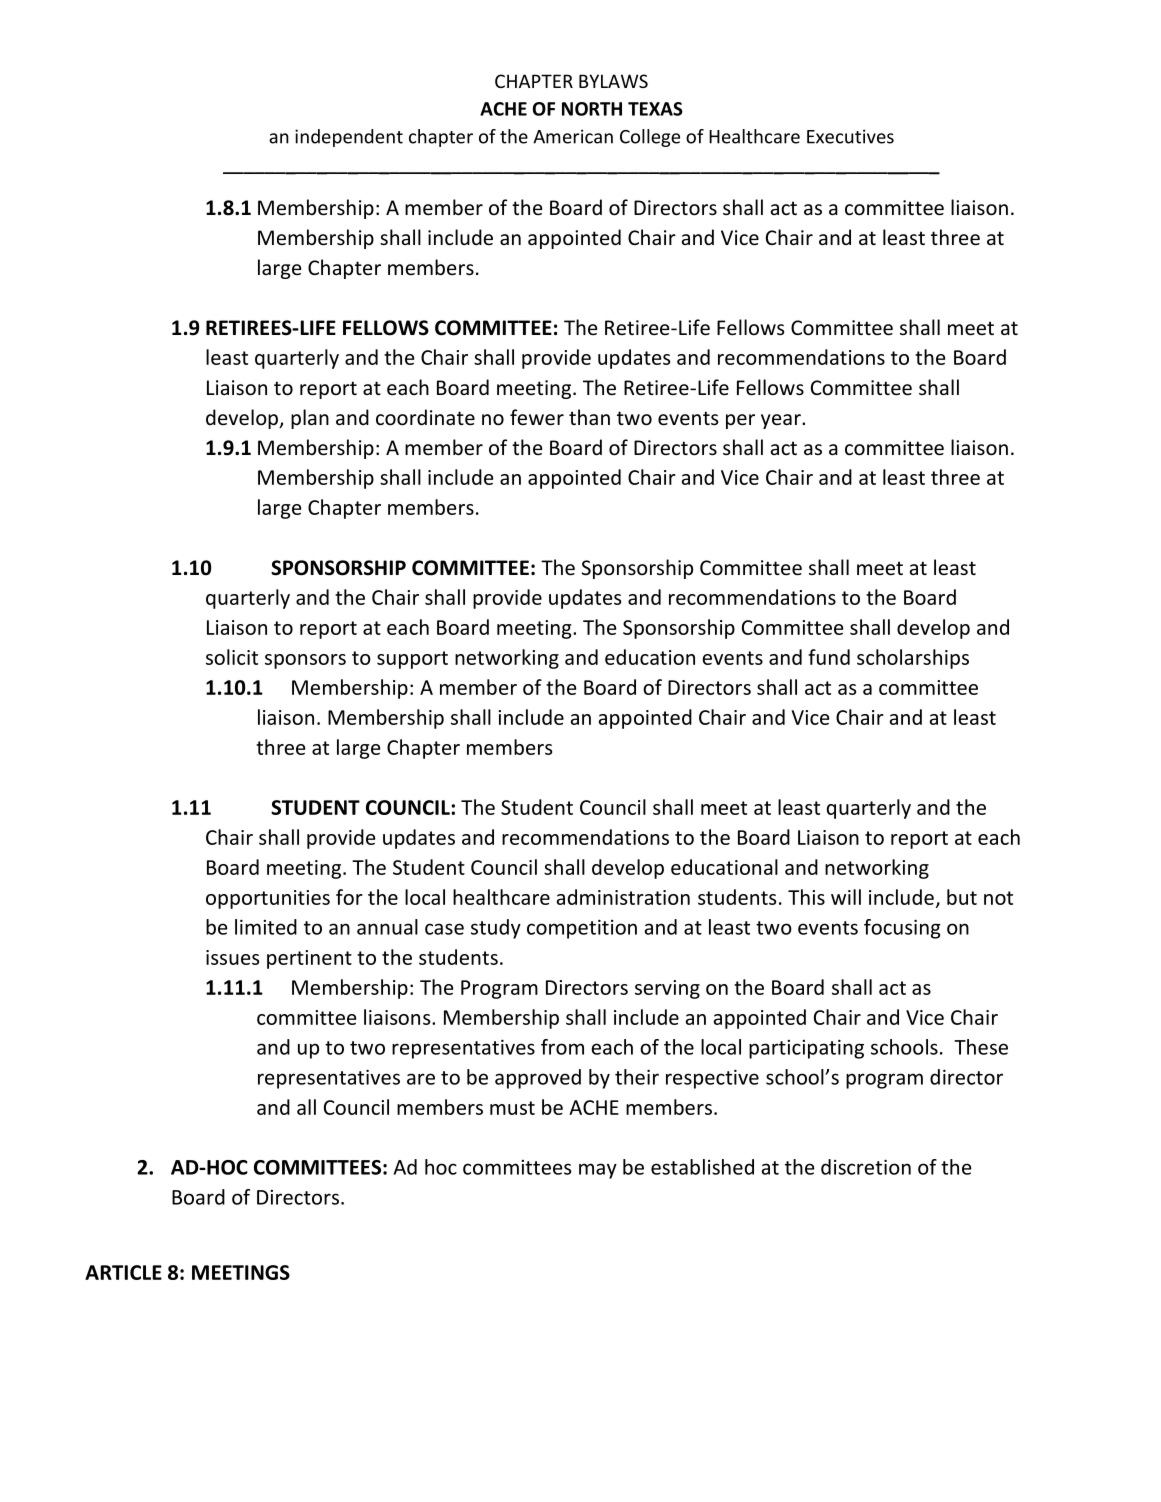 The image size is (1161, 1502). I want to click on competition, so click(582, 929).
